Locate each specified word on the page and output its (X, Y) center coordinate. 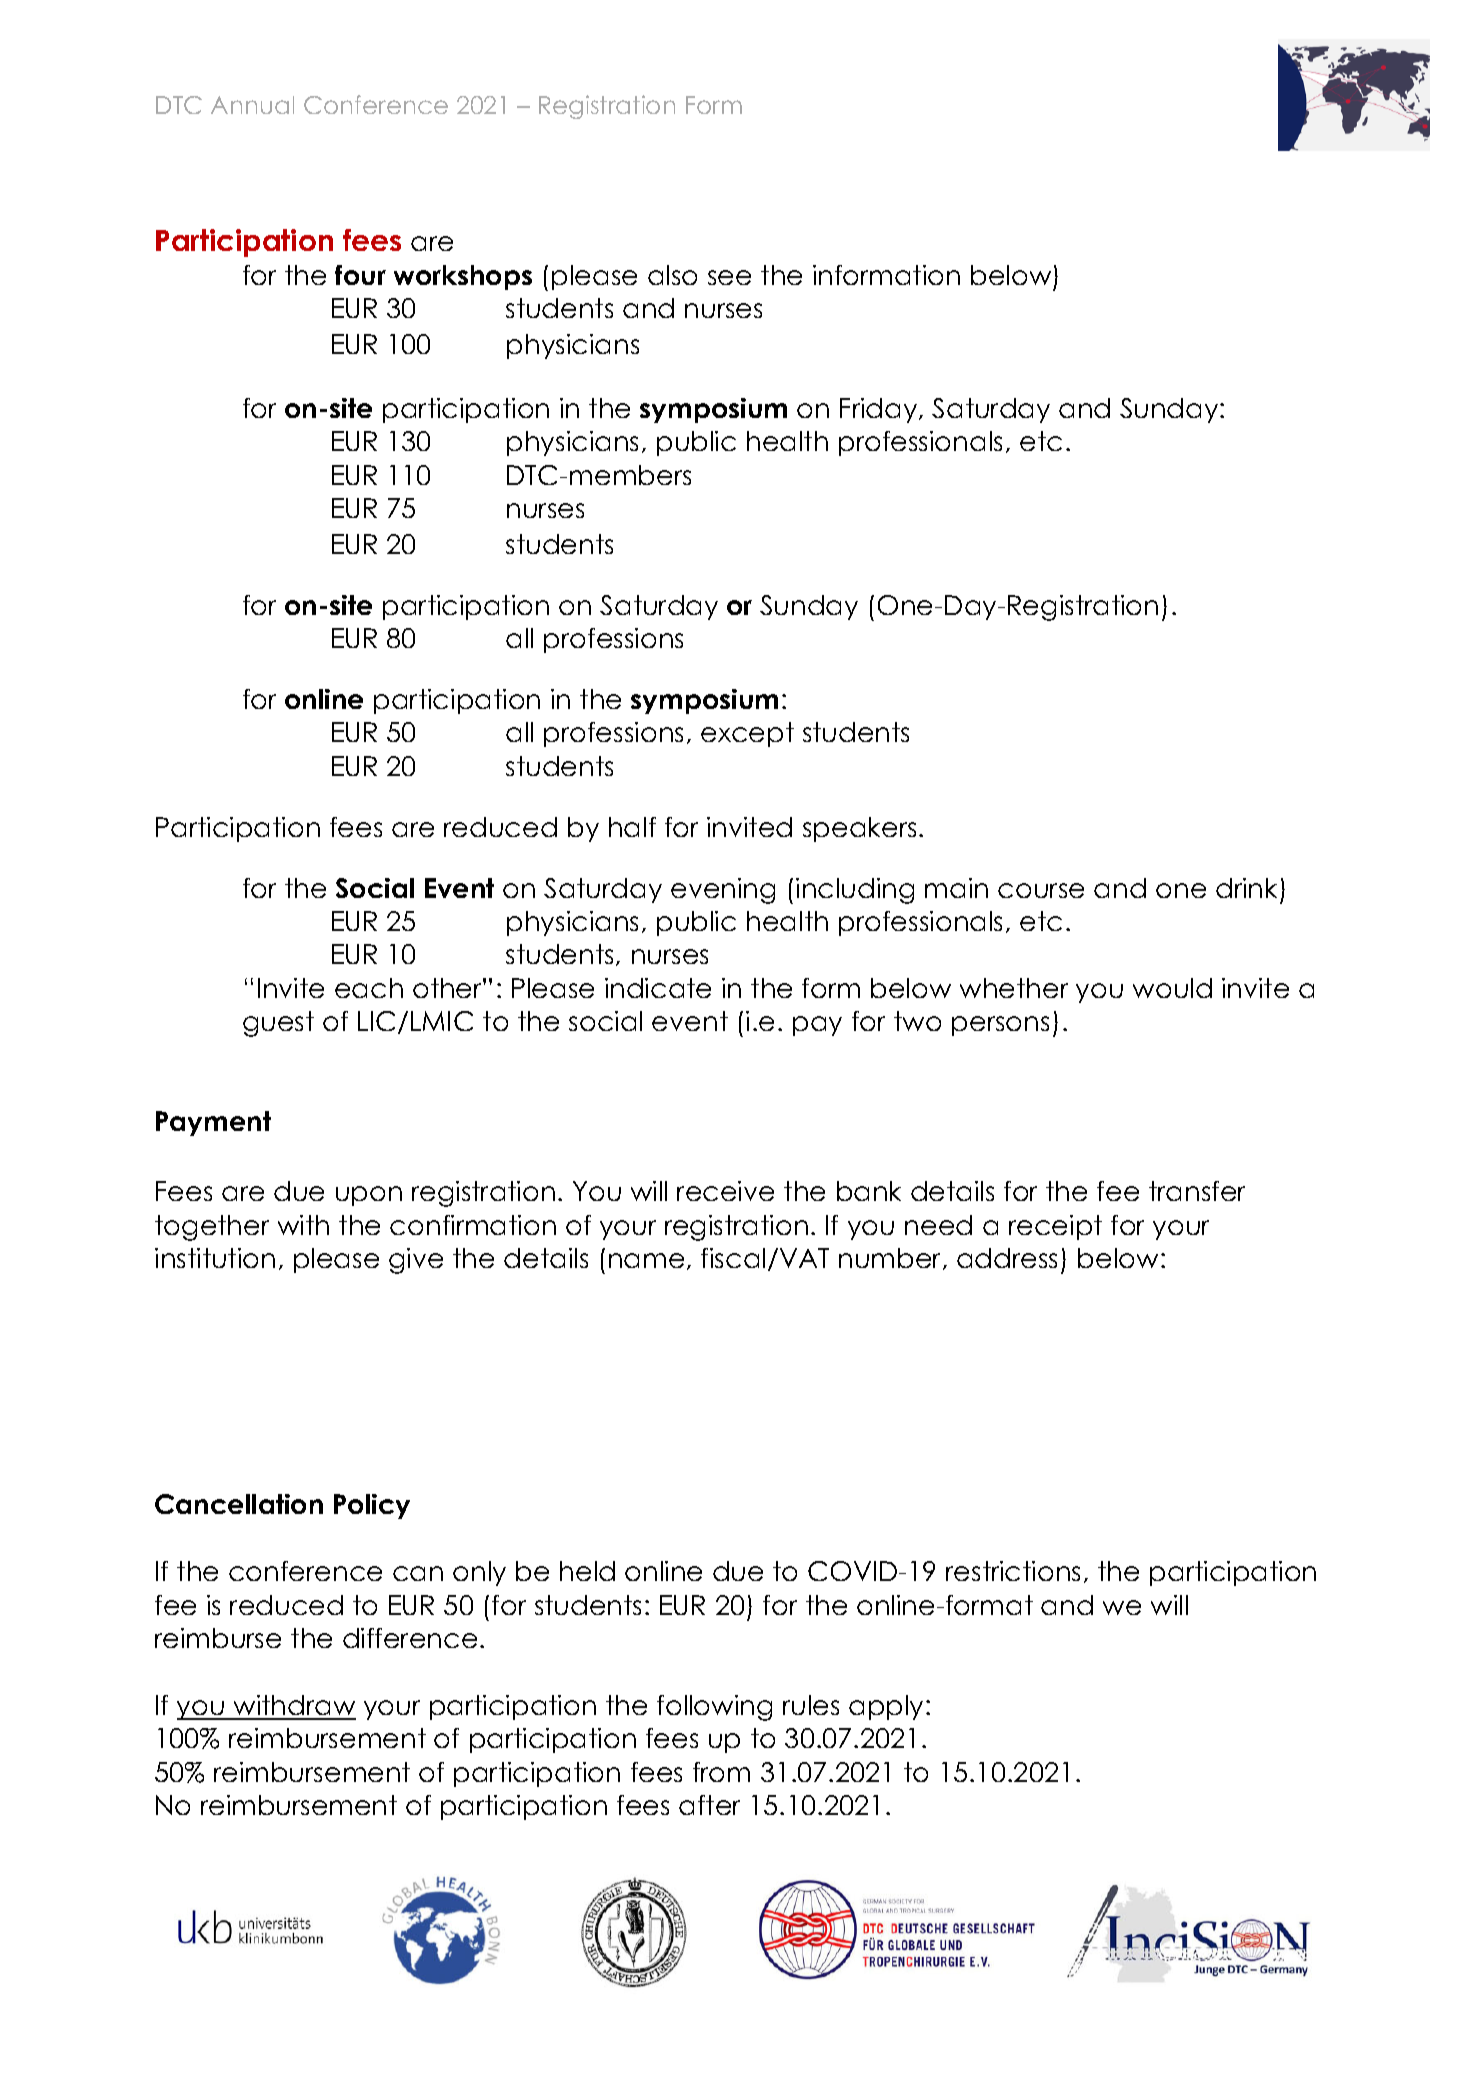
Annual (252, 105)
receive (725, 1191)
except (747, 734)
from (721, 1772)
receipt (1055, 1227)
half (632, 827)
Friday (880, 410)
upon (369, 1196)
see (729, 277)
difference (410, 1638)
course (1041, 890)
